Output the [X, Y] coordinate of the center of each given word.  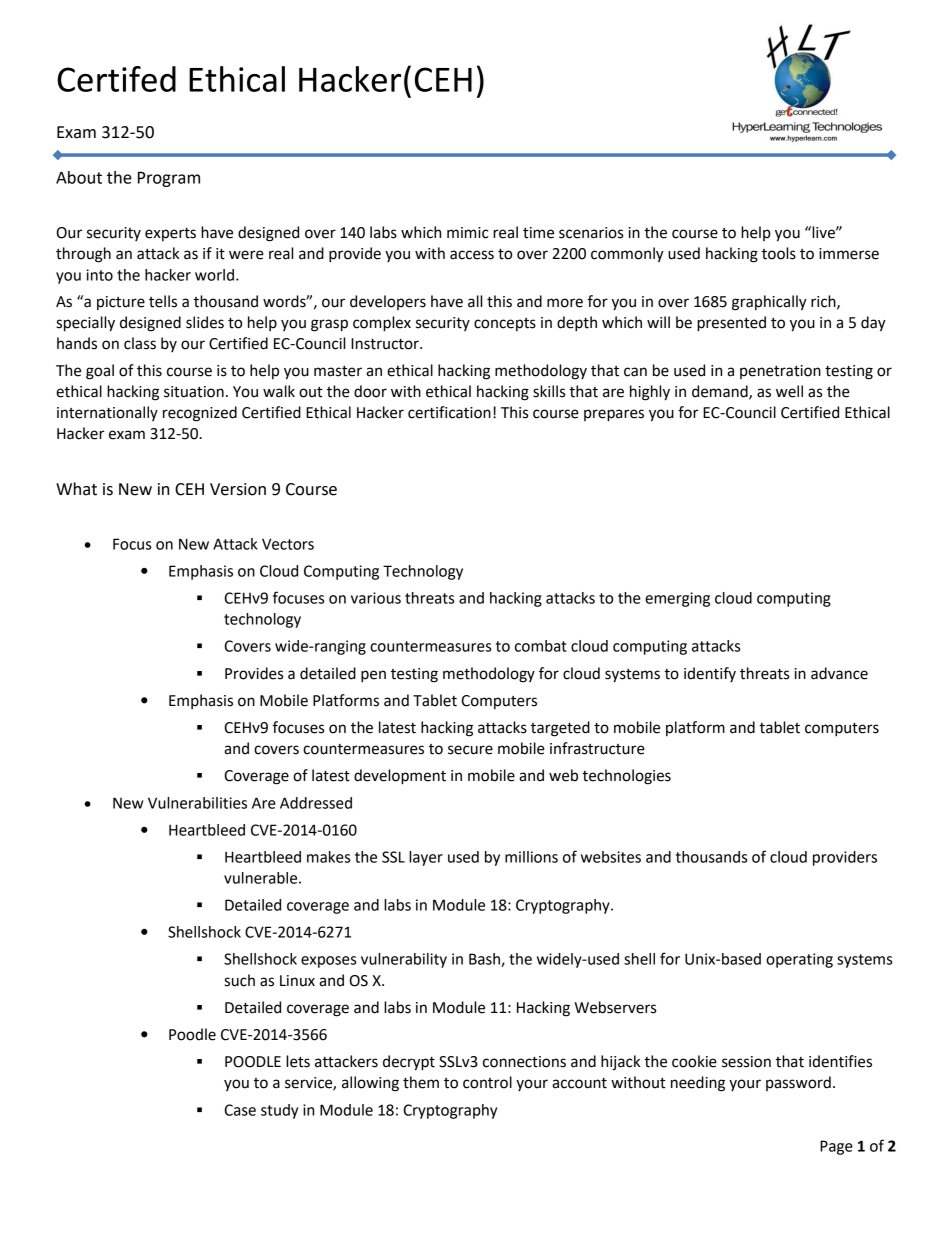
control [487, 1082]
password [798, 1083]
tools [779, 253]
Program [169, 179]
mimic [468, 233]
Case [240, 1110]
